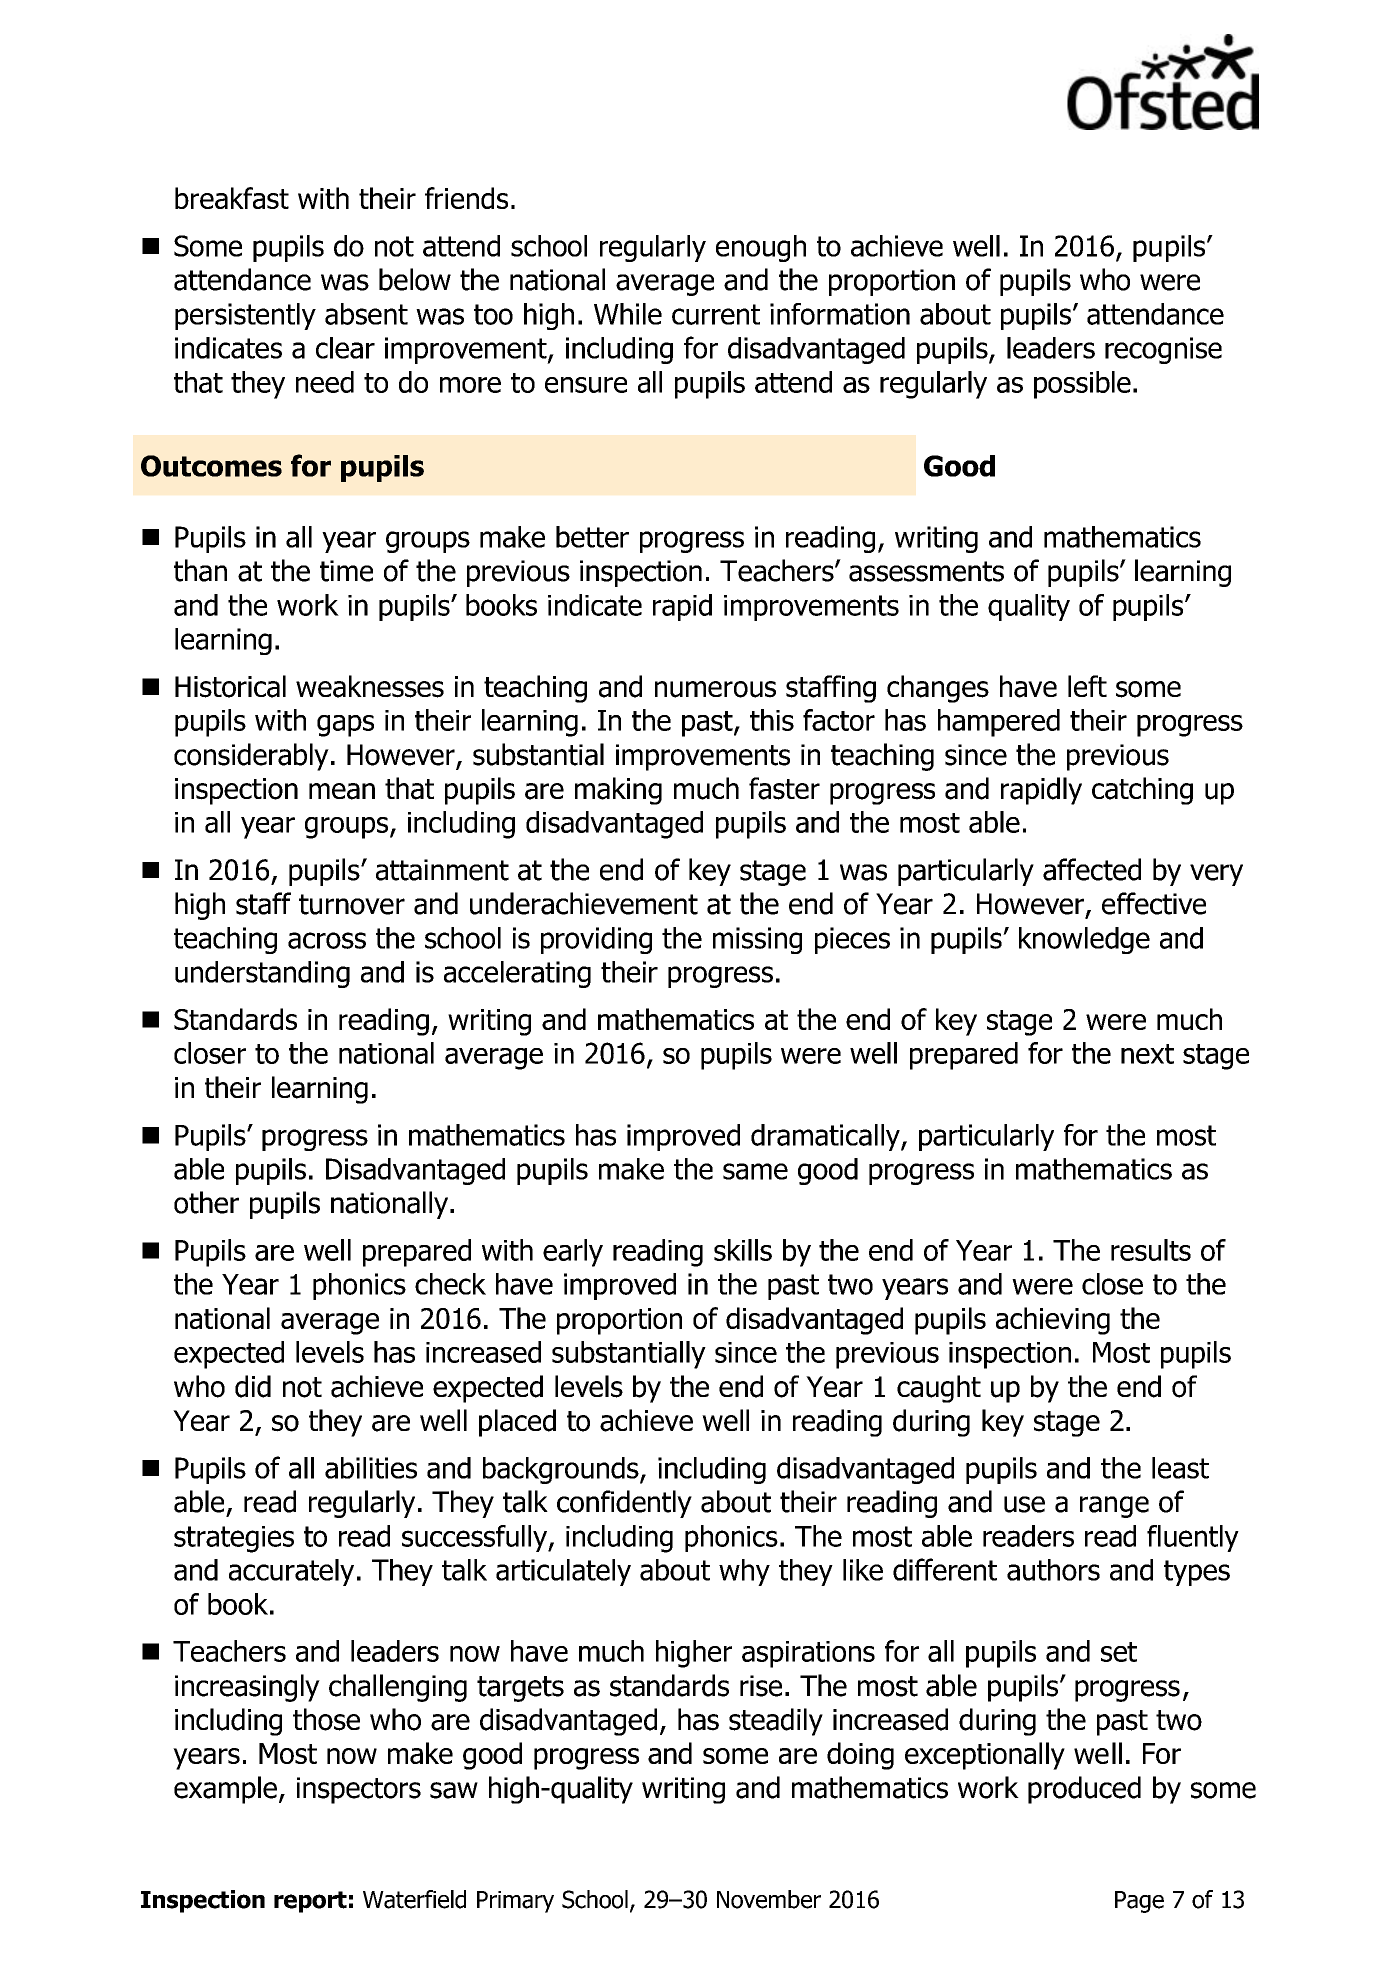 The width and height of the screenshot is (1391, 1972). I want to click on produced, so click(1084, 1790).
